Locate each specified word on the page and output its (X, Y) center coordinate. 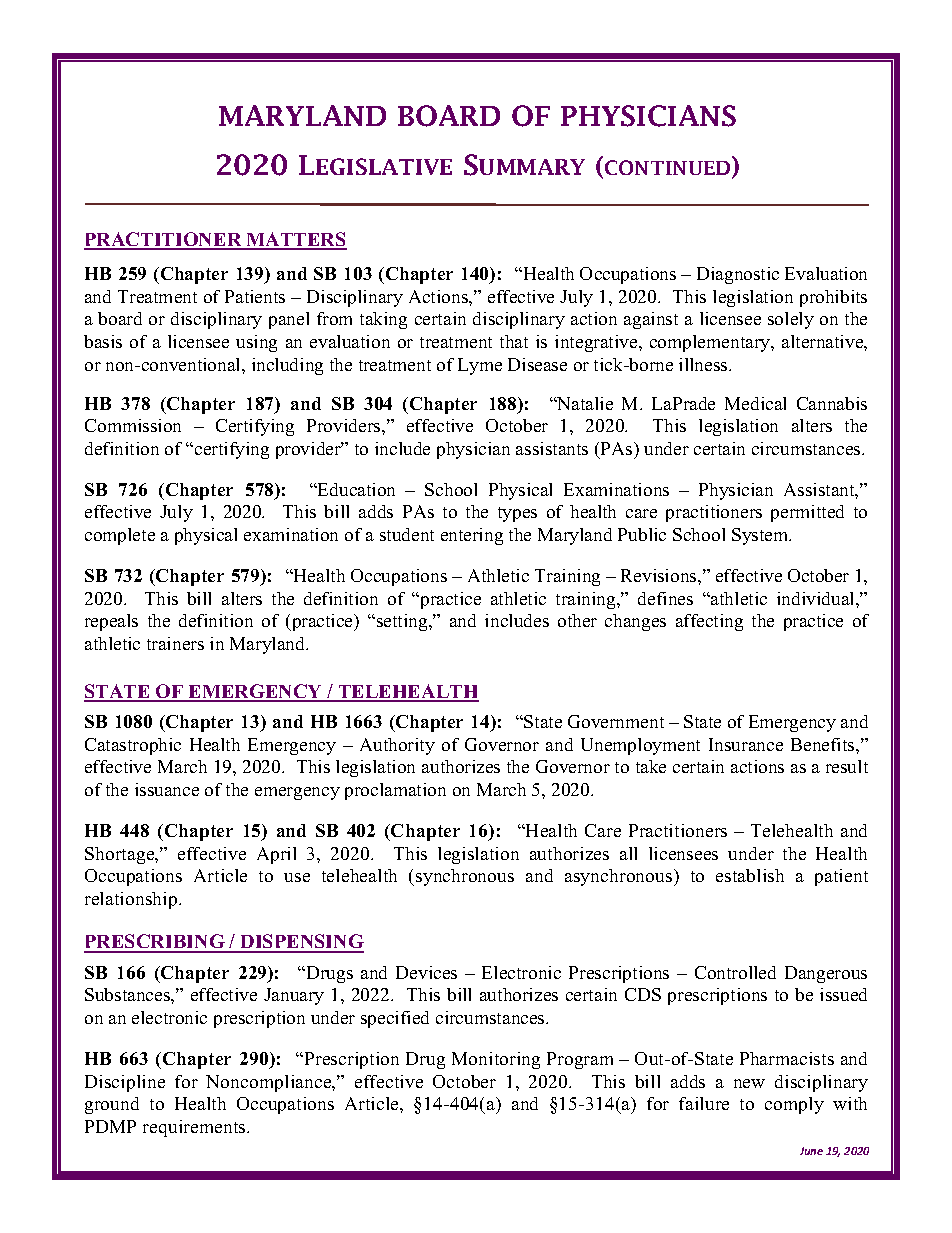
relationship (132, 900)
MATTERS (296, 240)
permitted (807, 513)
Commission (133, 425)
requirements (195, 1128)
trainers (175, 643)
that (514, 341)
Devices (426, 972)
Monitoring (496, 1060)
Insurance (746, 744)
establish (750, 875)
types (517, 514)
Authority (397, 746)
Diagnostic (738, 275)
